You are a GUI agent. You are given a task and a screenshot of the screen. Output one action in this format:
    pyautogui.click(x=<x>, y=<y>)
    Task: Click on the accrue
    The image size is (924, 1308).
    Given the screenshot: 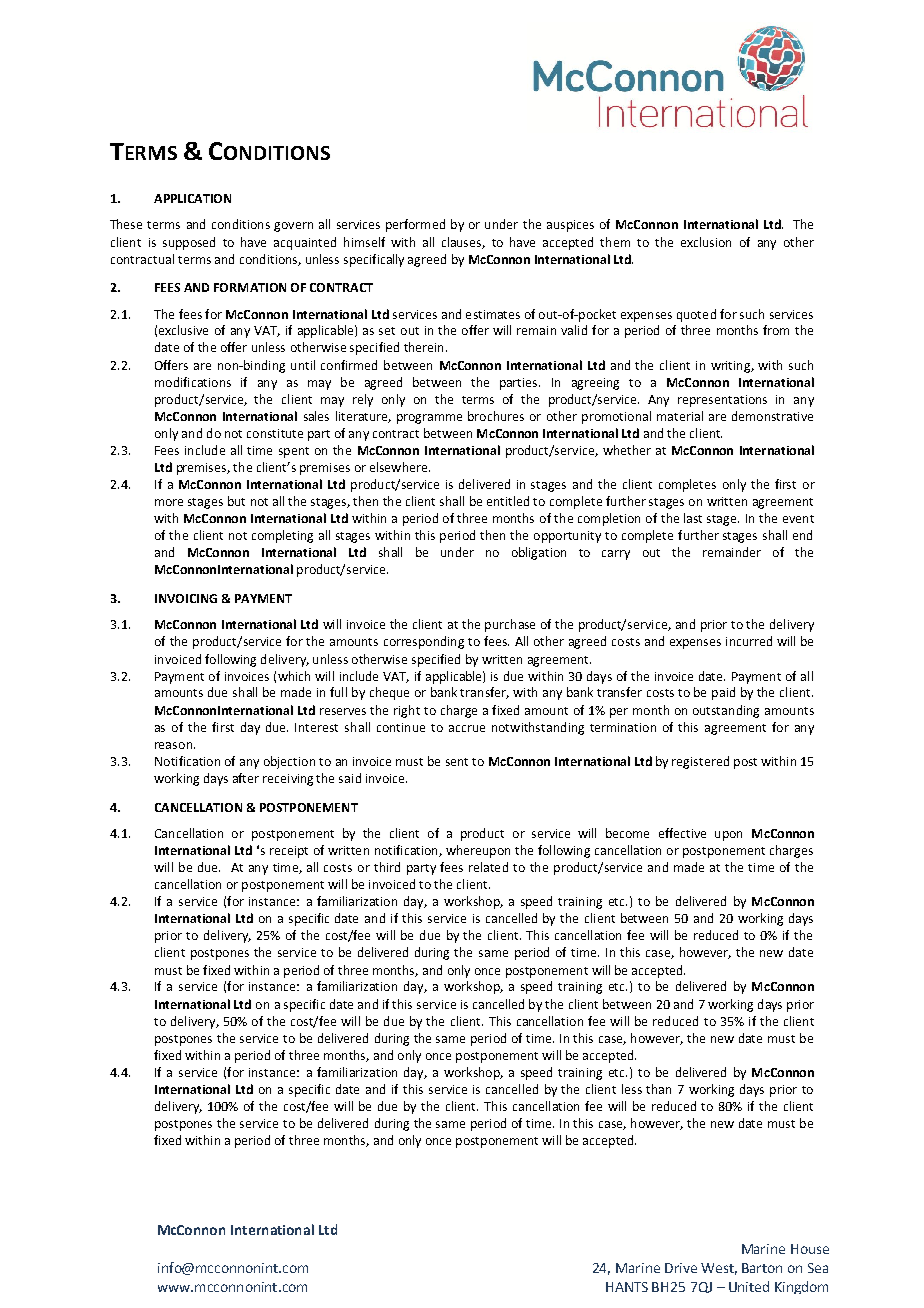 What is the action you would take?
    pyautogui.click(x=467, y=728)
